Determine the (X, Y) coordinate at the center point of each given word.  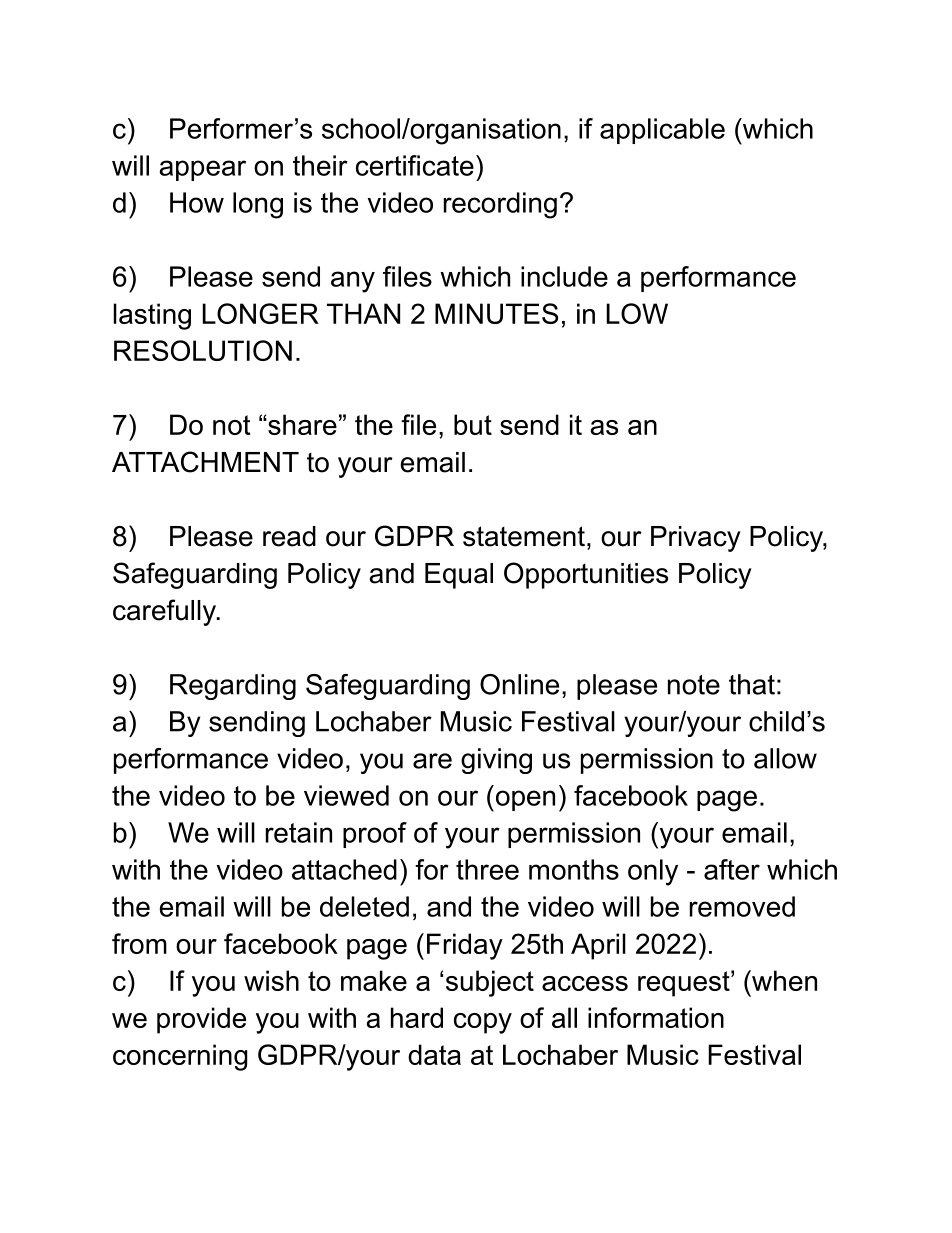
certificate (415, 165)
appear (202, 170)
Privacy (696, 539)
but (473, 424)
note (694, 685)
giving (496, 761)
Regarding (233, 687)
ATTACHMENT (205, 462)
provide (201, 1020)
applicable (662, 131)
